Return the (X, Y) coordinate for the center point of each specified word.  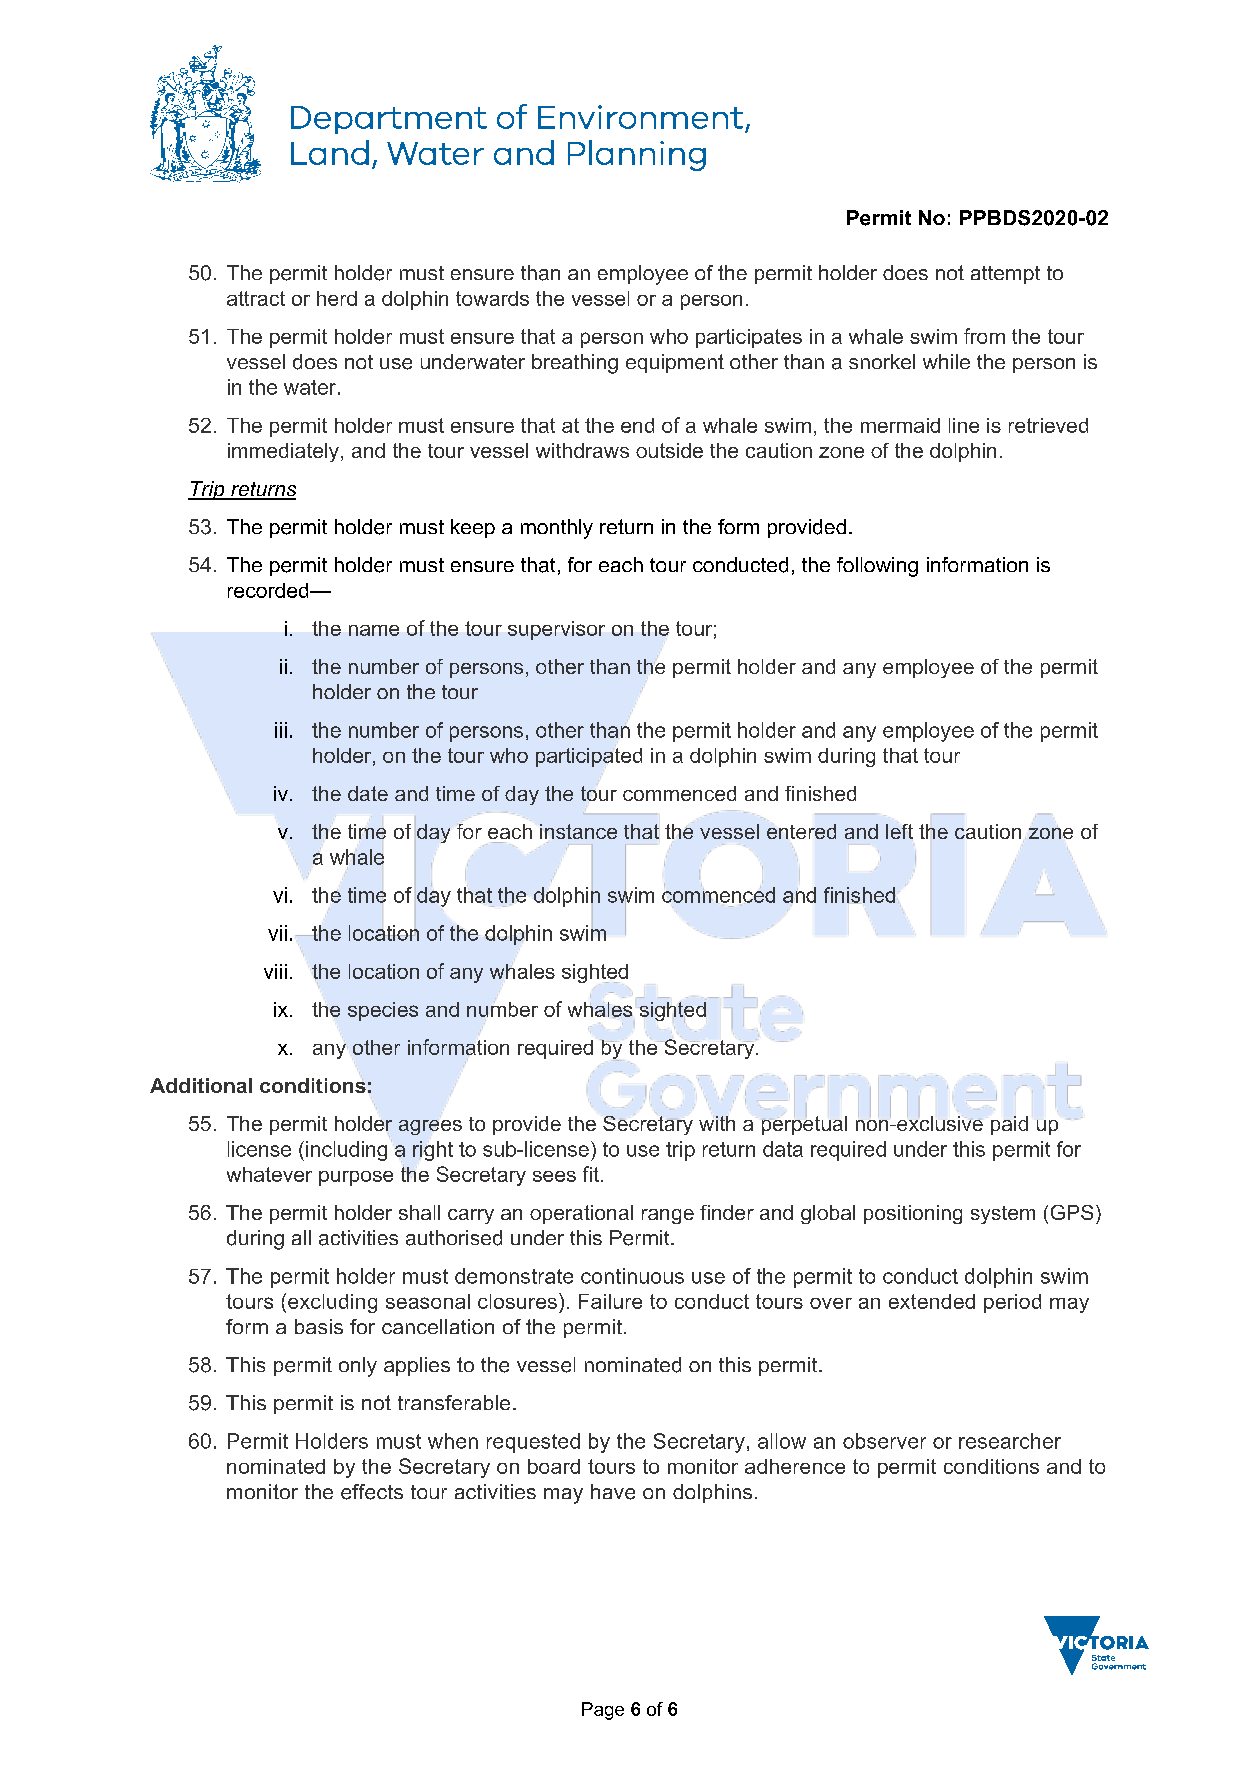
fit (591, 1174)
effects (372, 1492)
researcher (1010, 1441)
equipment (675, 363)
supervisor (556, 630)
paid (1009, 1125)
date (368, 793)
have (613, 1492)
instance (578, 831)
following (877, 567)
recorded (269, 590)
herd (337, 298)
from (984, 336)
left (899, 831)
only (358, 1367)
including (346, 1151)
